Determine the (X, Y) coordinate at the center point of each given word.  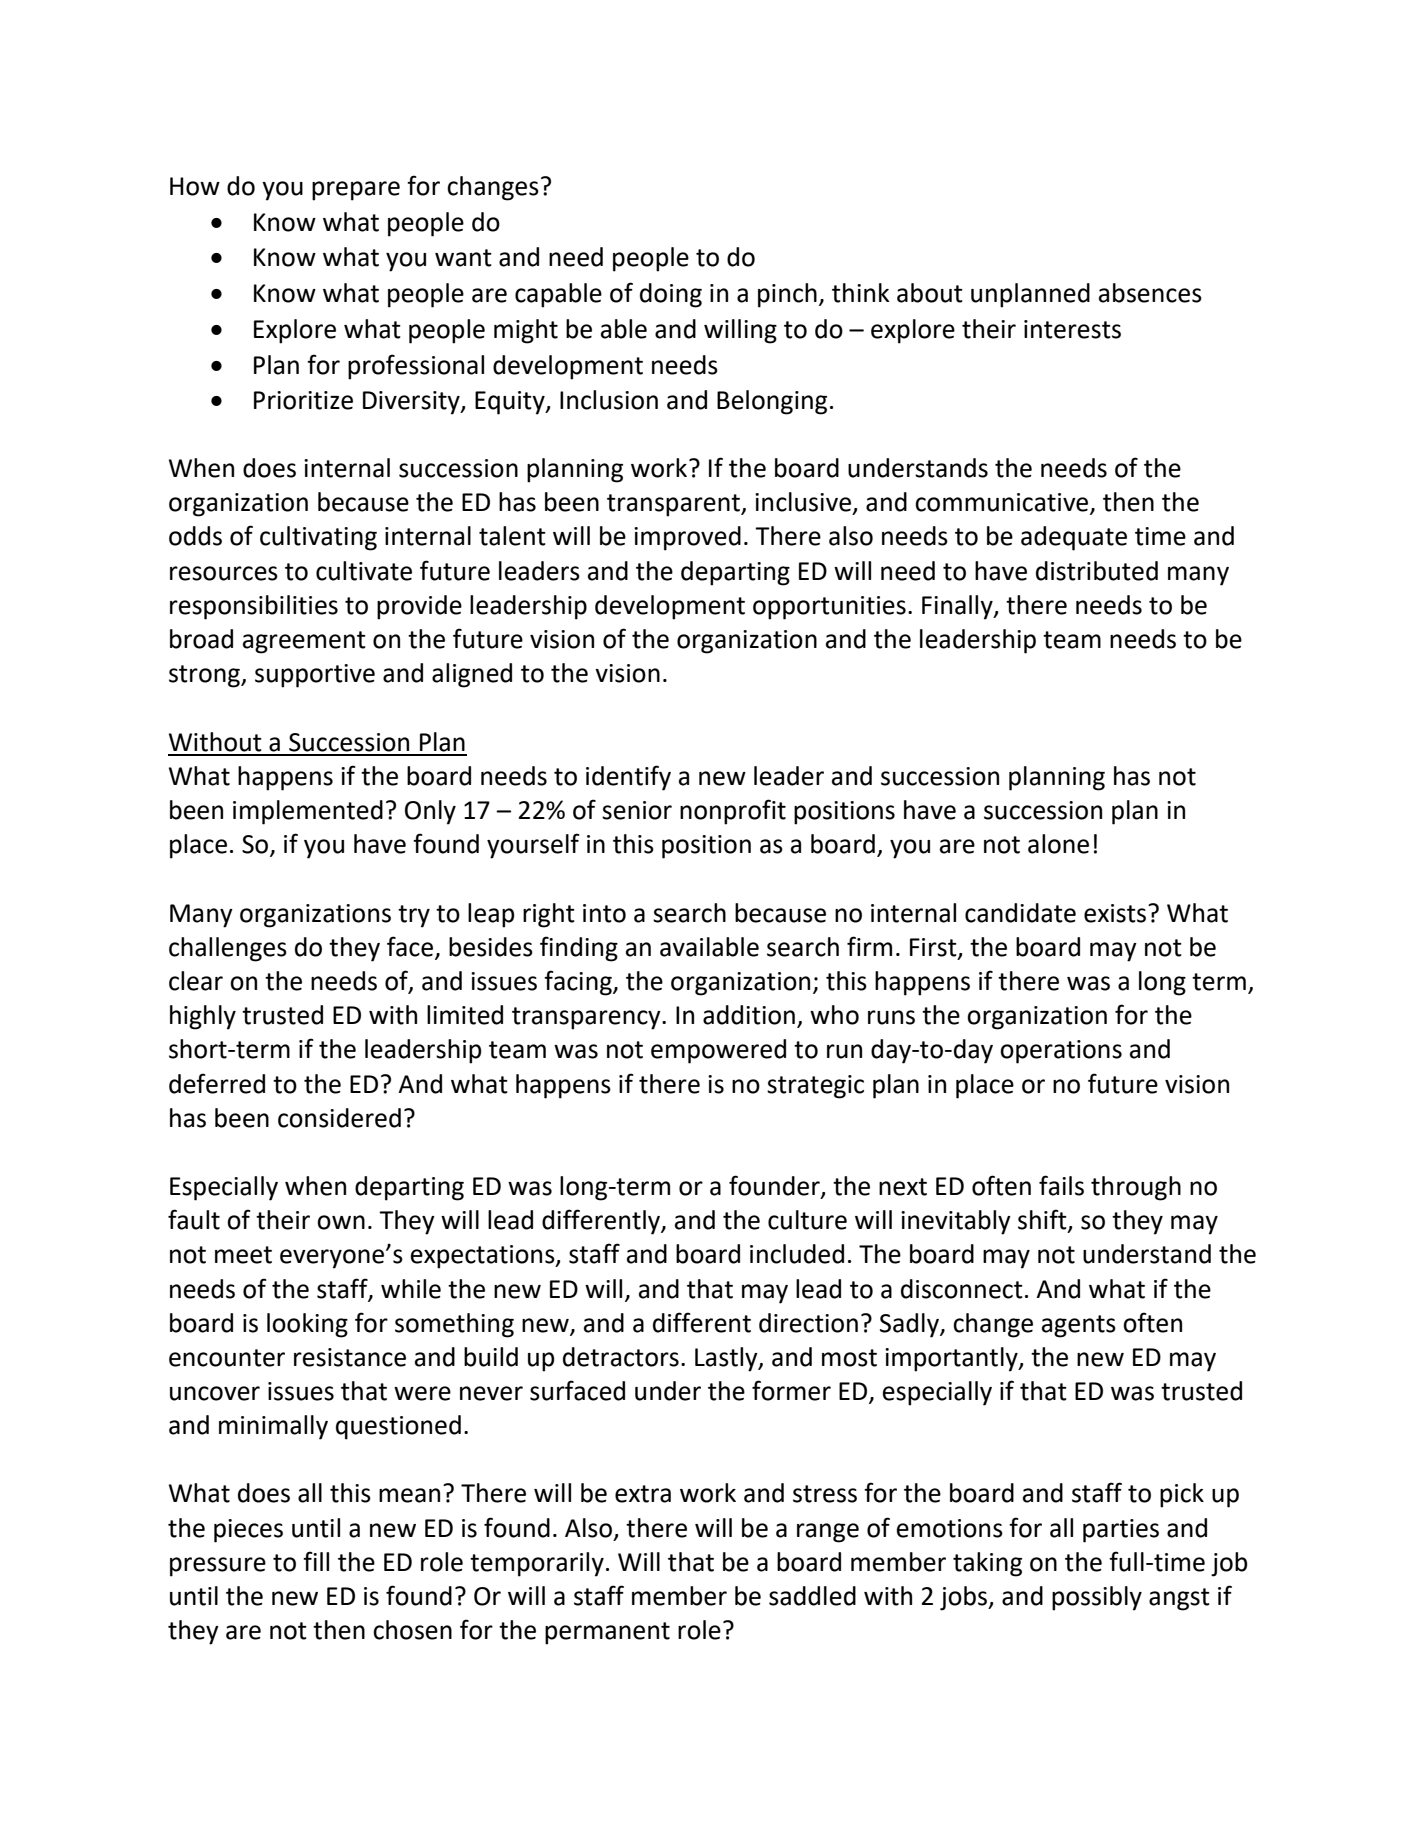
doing (671, 295)
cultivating (318, 538)
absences (1150, 293)
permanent (607, 1633)
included (797, 1254)
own (341, 1222)
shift (1043, 1220)
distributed (1097, 571)
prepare (356, 191)
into (604, 913)
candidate (1020, 913)
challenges (228, 949)
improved (687, 538)
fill (316, 1561)
